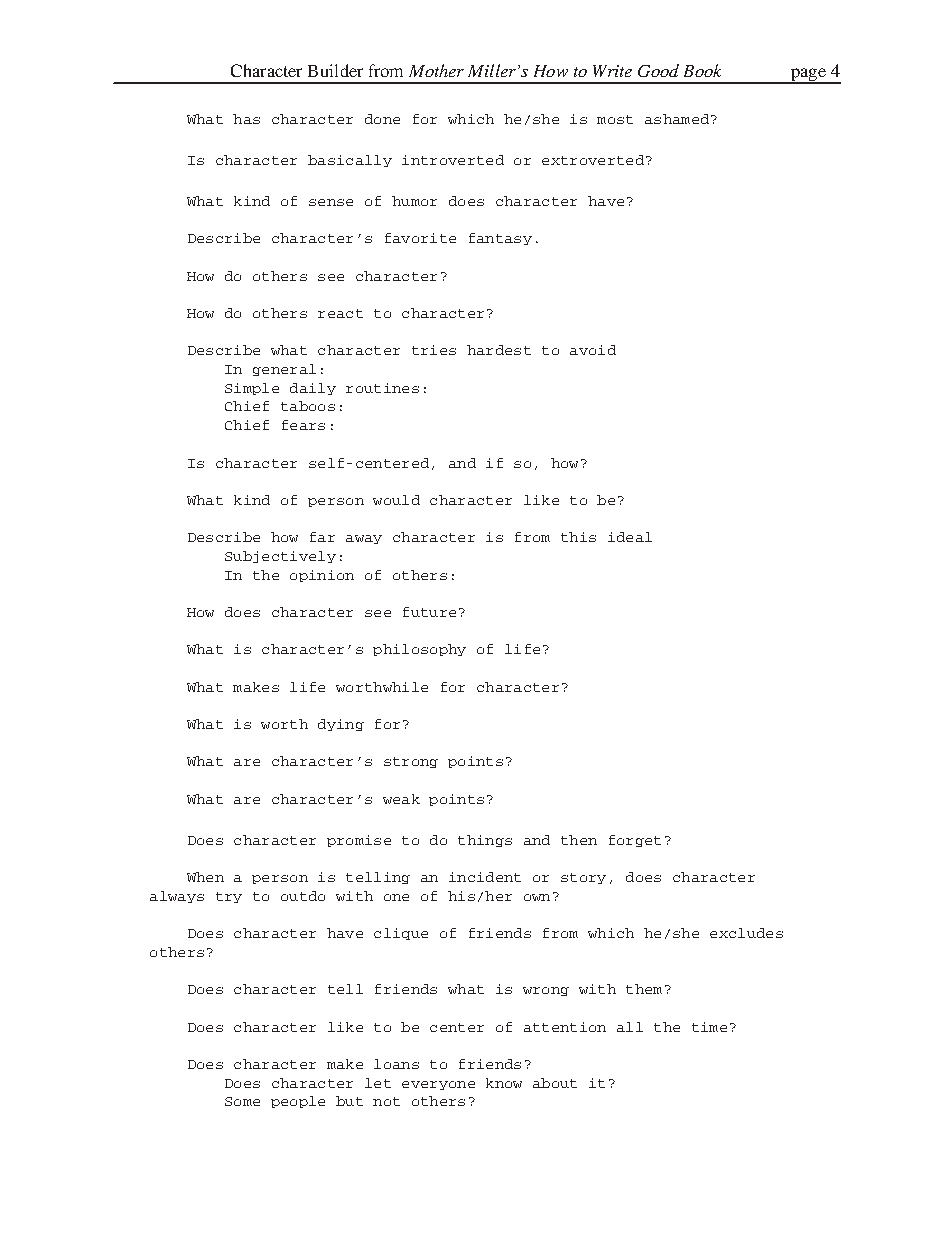 The height and width of the screenshot is (1233, 952). What do you see at coordinates (499, 350) in the screenshot?
I see `hardest` at bounding box center [499, 350].
